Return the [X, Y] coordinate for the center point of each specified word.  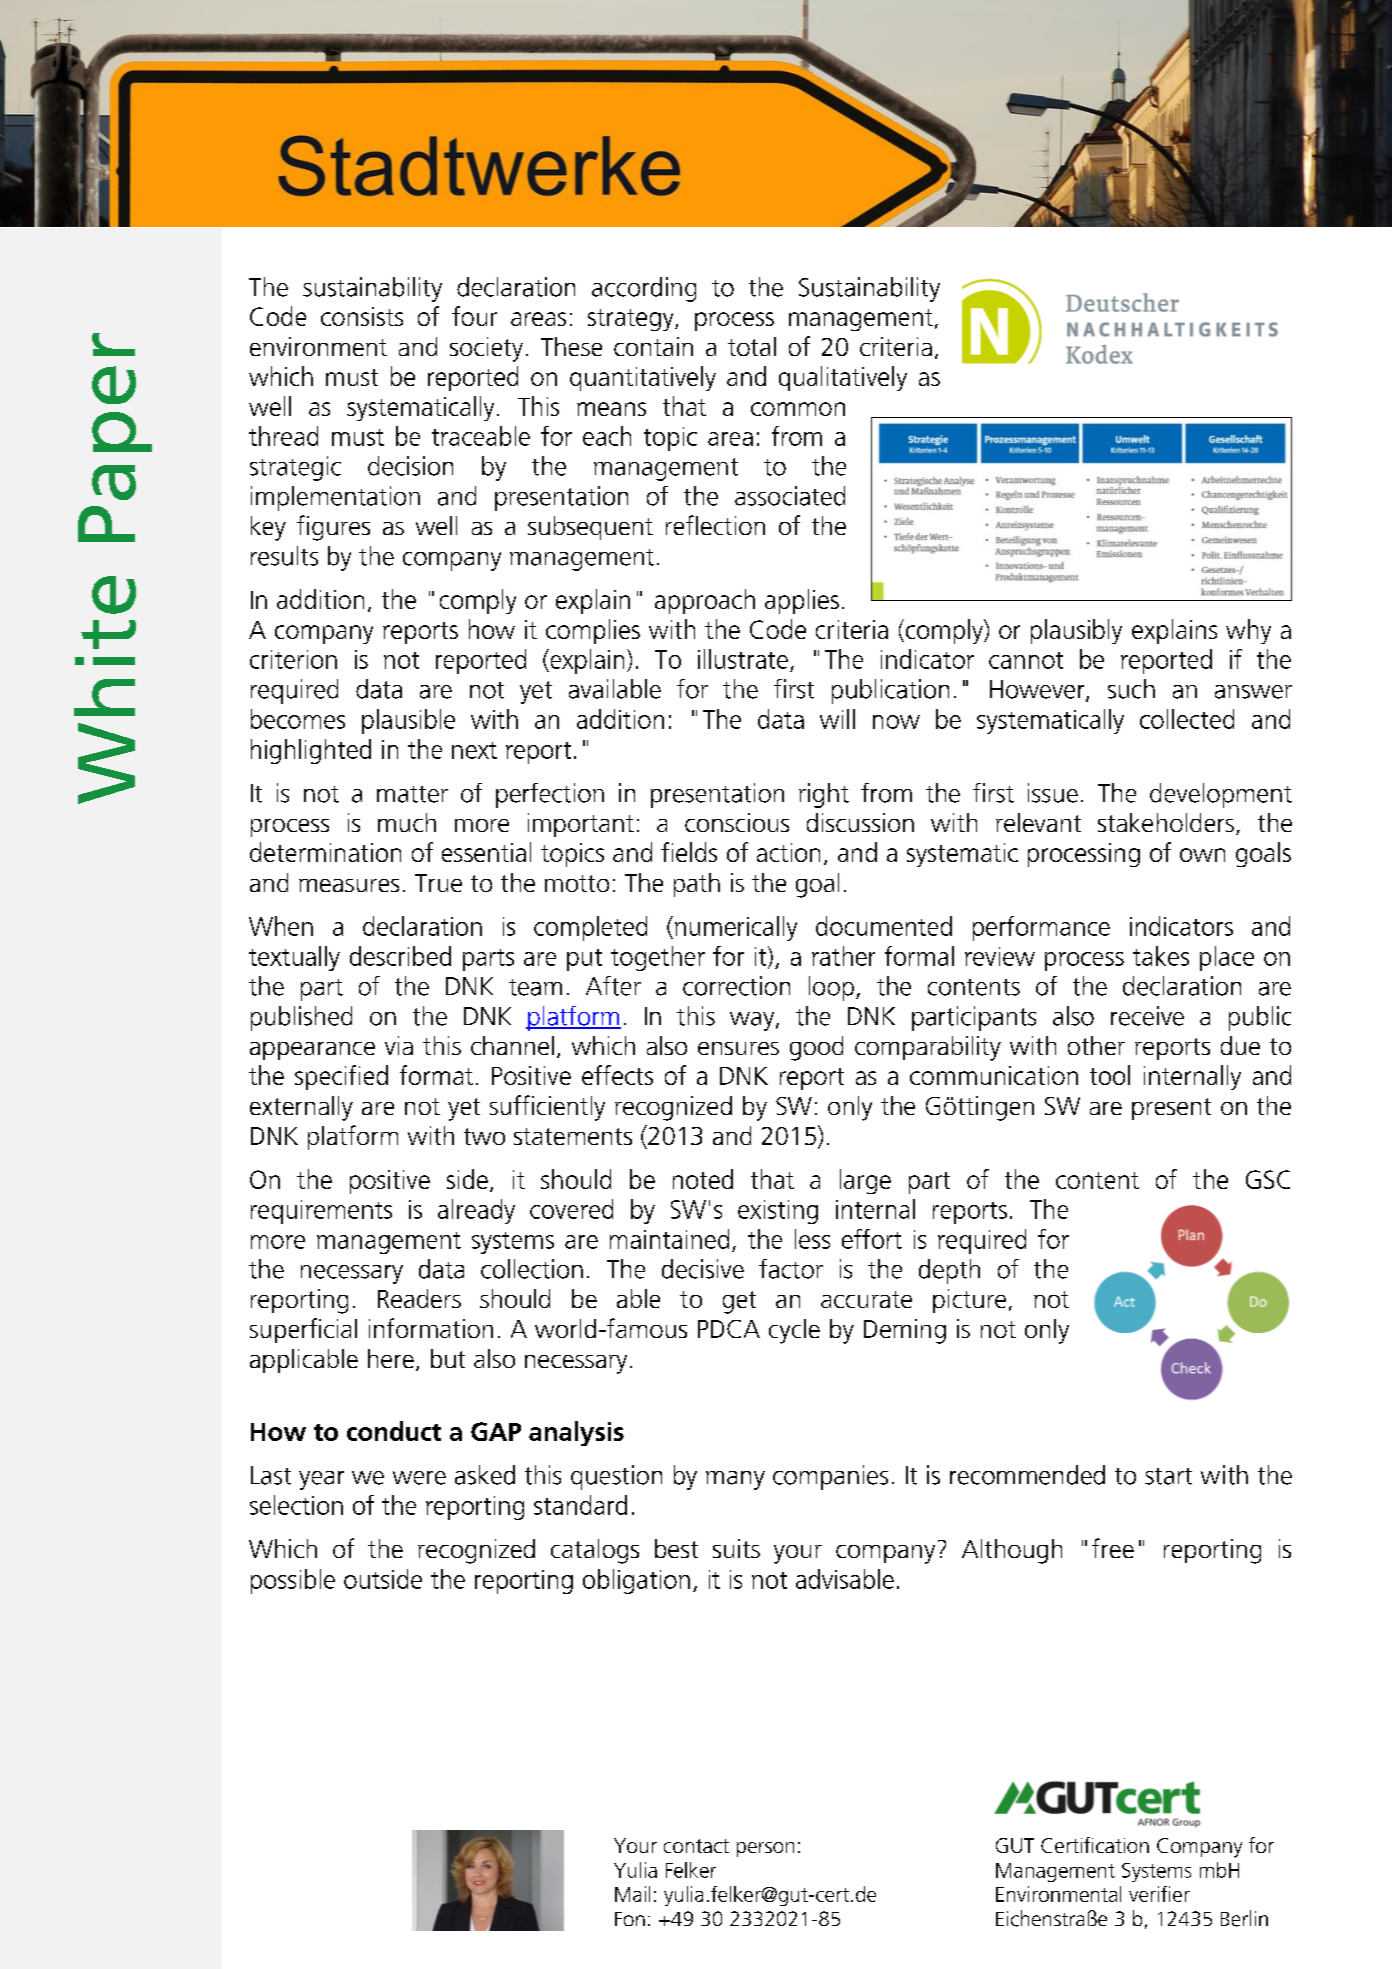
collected [1187, 719]
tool [1110, 1075]
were [419, 1478]
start [1168, 1476]
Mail [632, 1894]
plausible [408, 721]
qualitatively [843, 378]
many [735, 1480]
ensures [738, 1048]
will [837, 719]
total [752, 346]
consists [362, 316]
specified [341, 1077]
